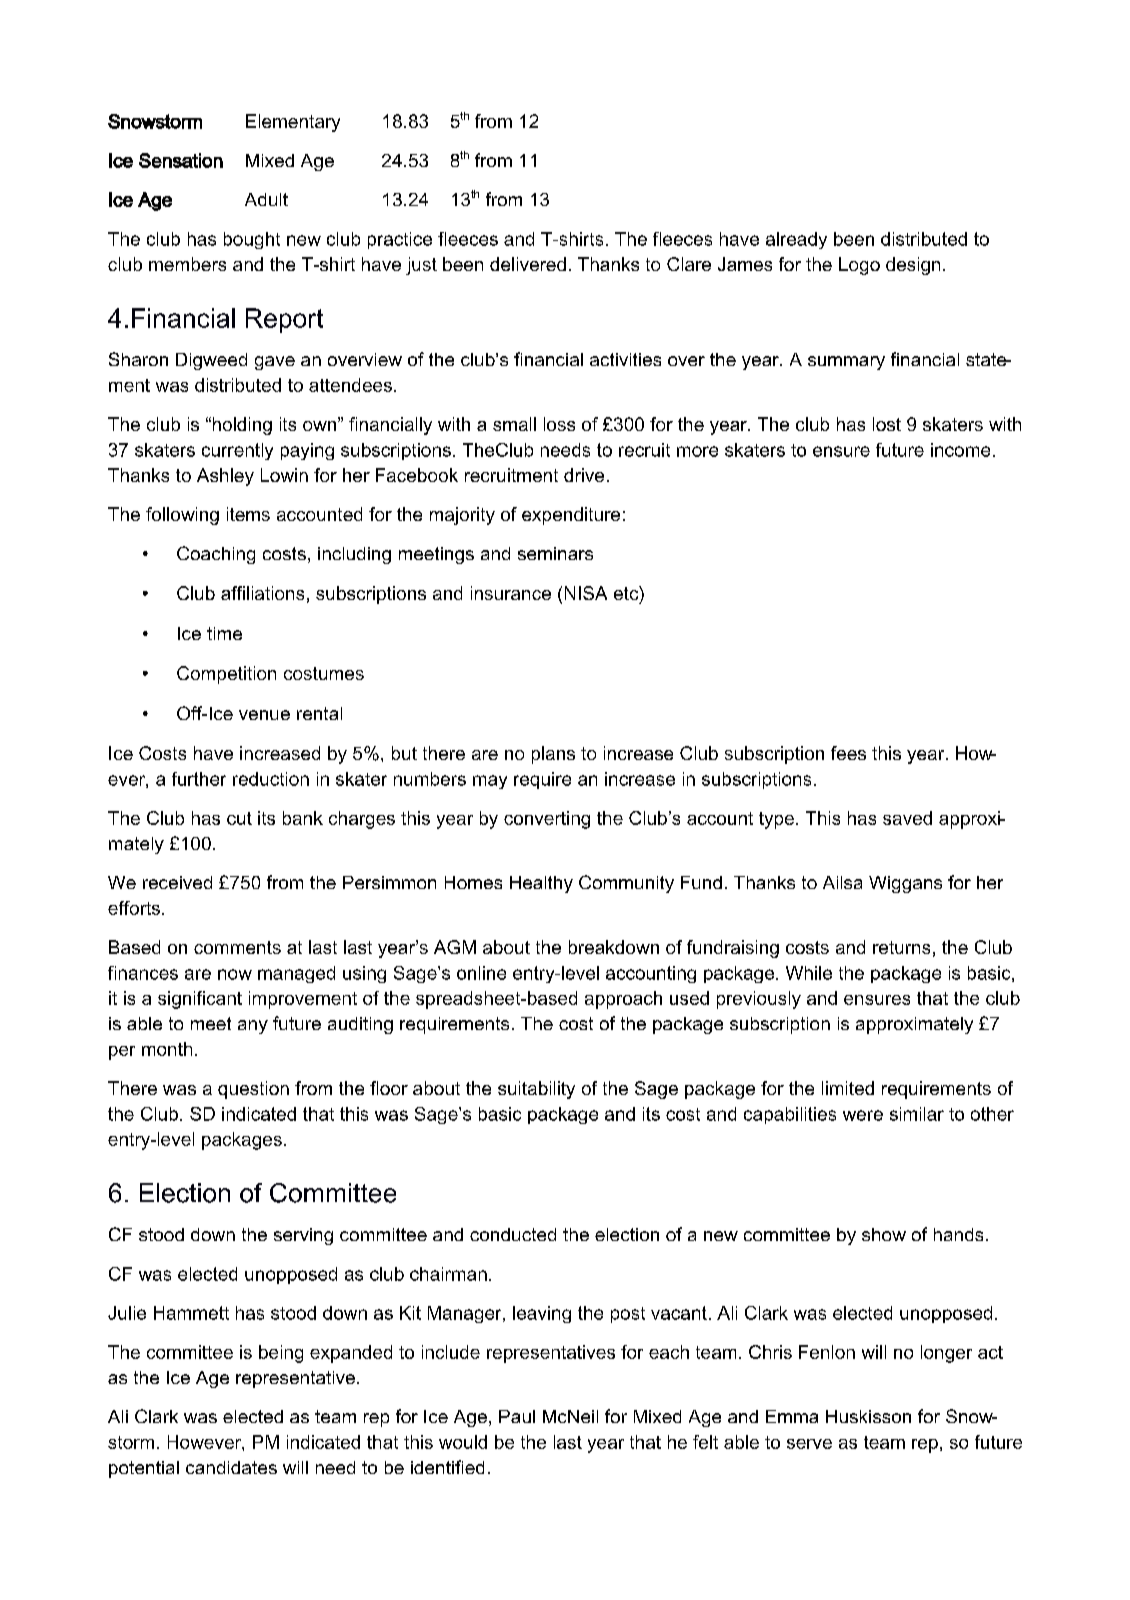  I want to click on question, so click(253, 1090).
